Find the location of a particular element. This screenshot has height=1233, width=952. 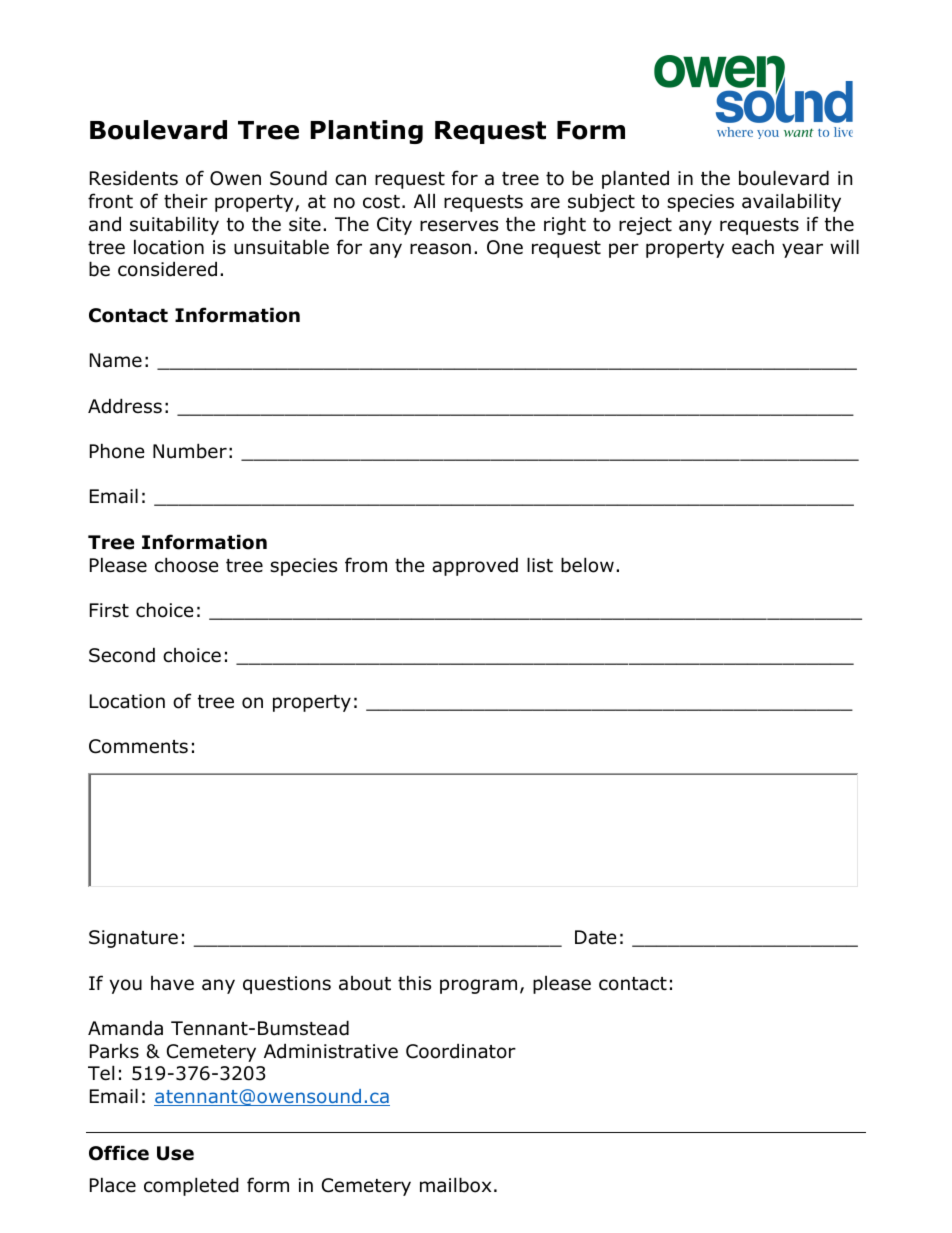

Second is located at coordinates (122, 655).
